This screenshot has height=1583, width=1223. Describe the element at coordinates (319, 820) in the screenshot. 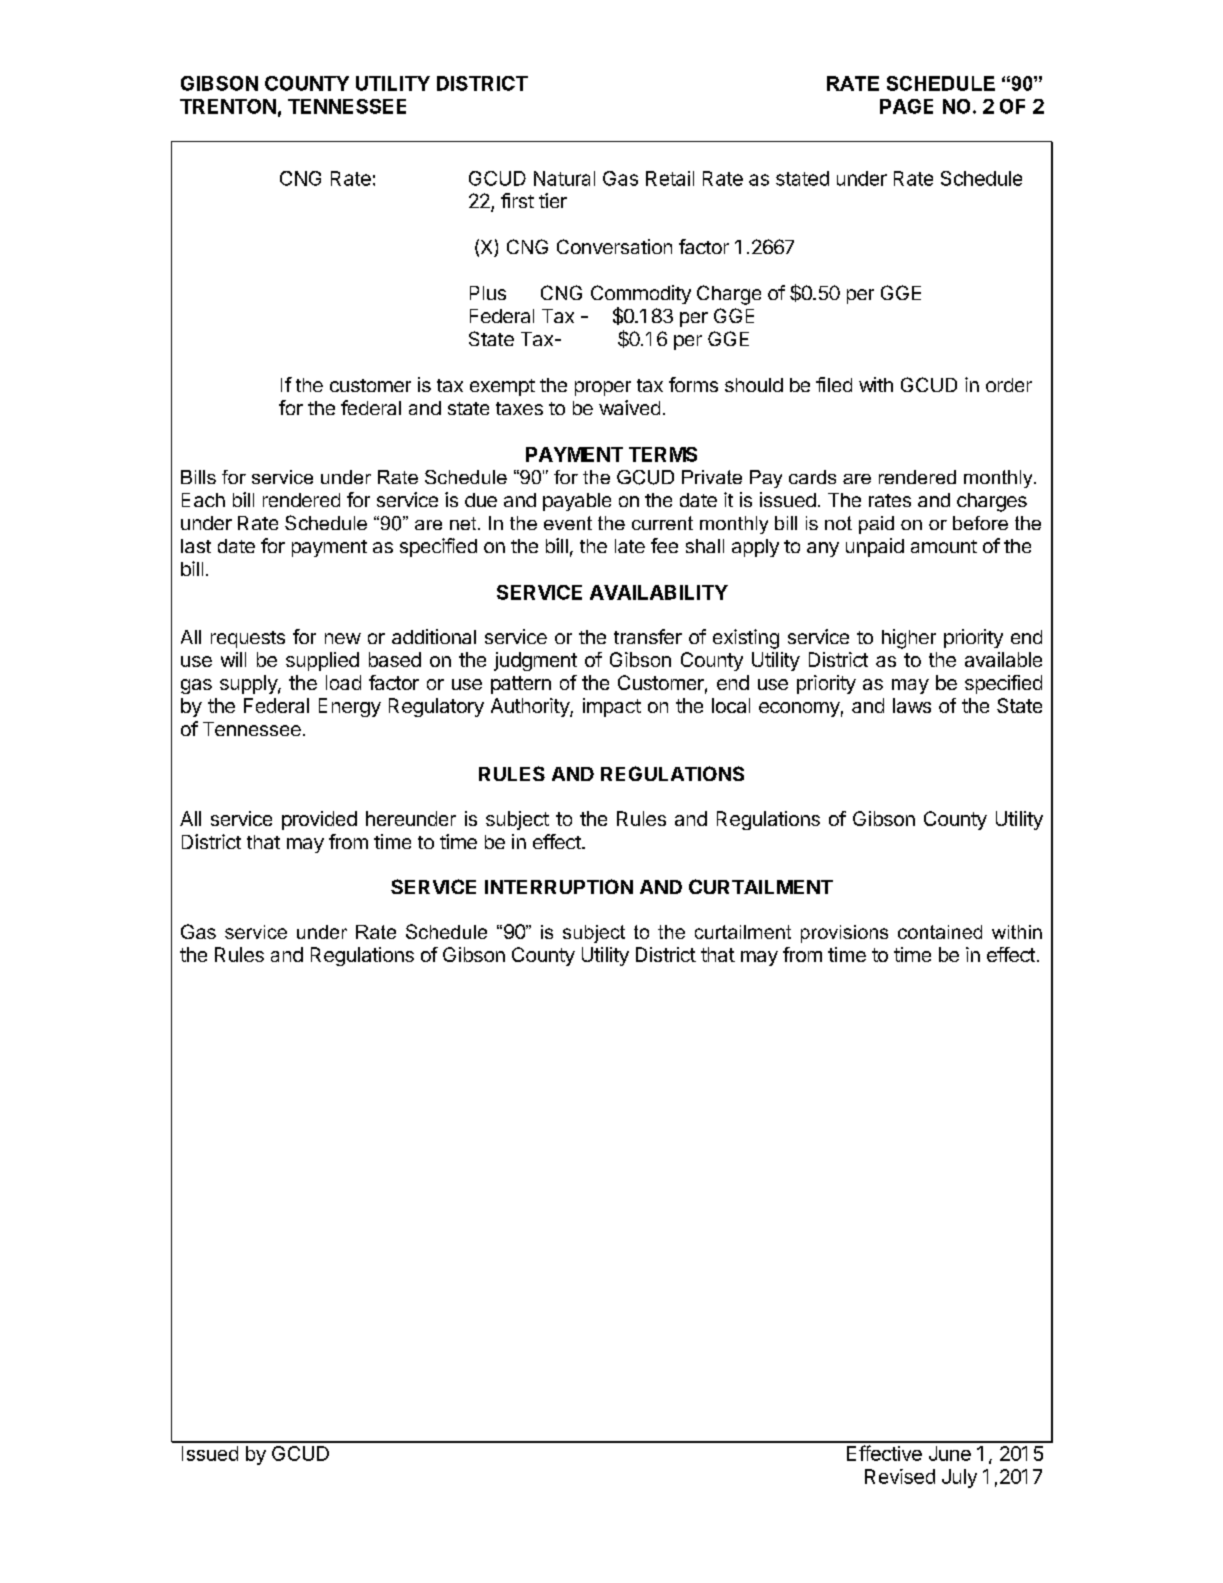

I see `provided` at that location.
